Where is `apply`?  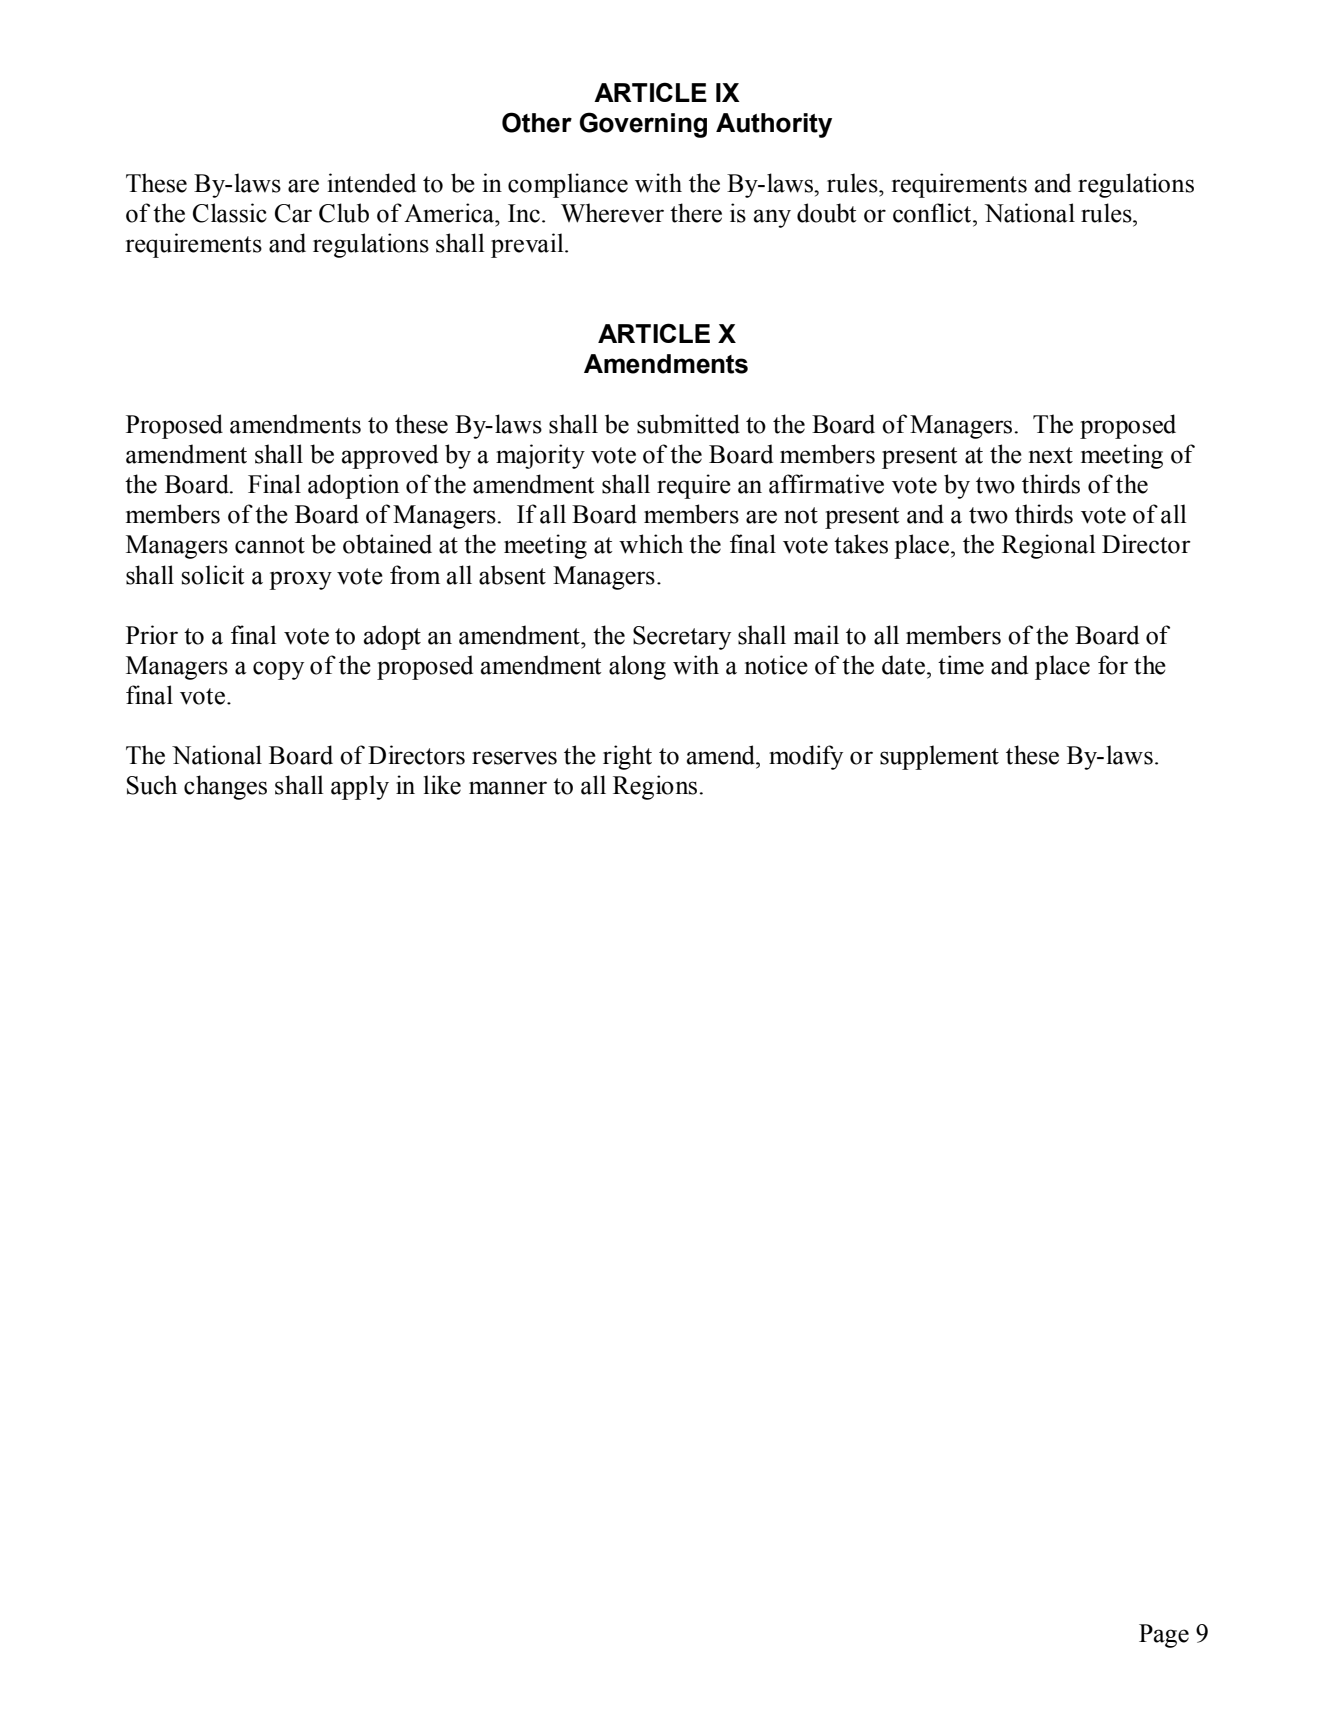 apply is located at coordinates (360, 787).
